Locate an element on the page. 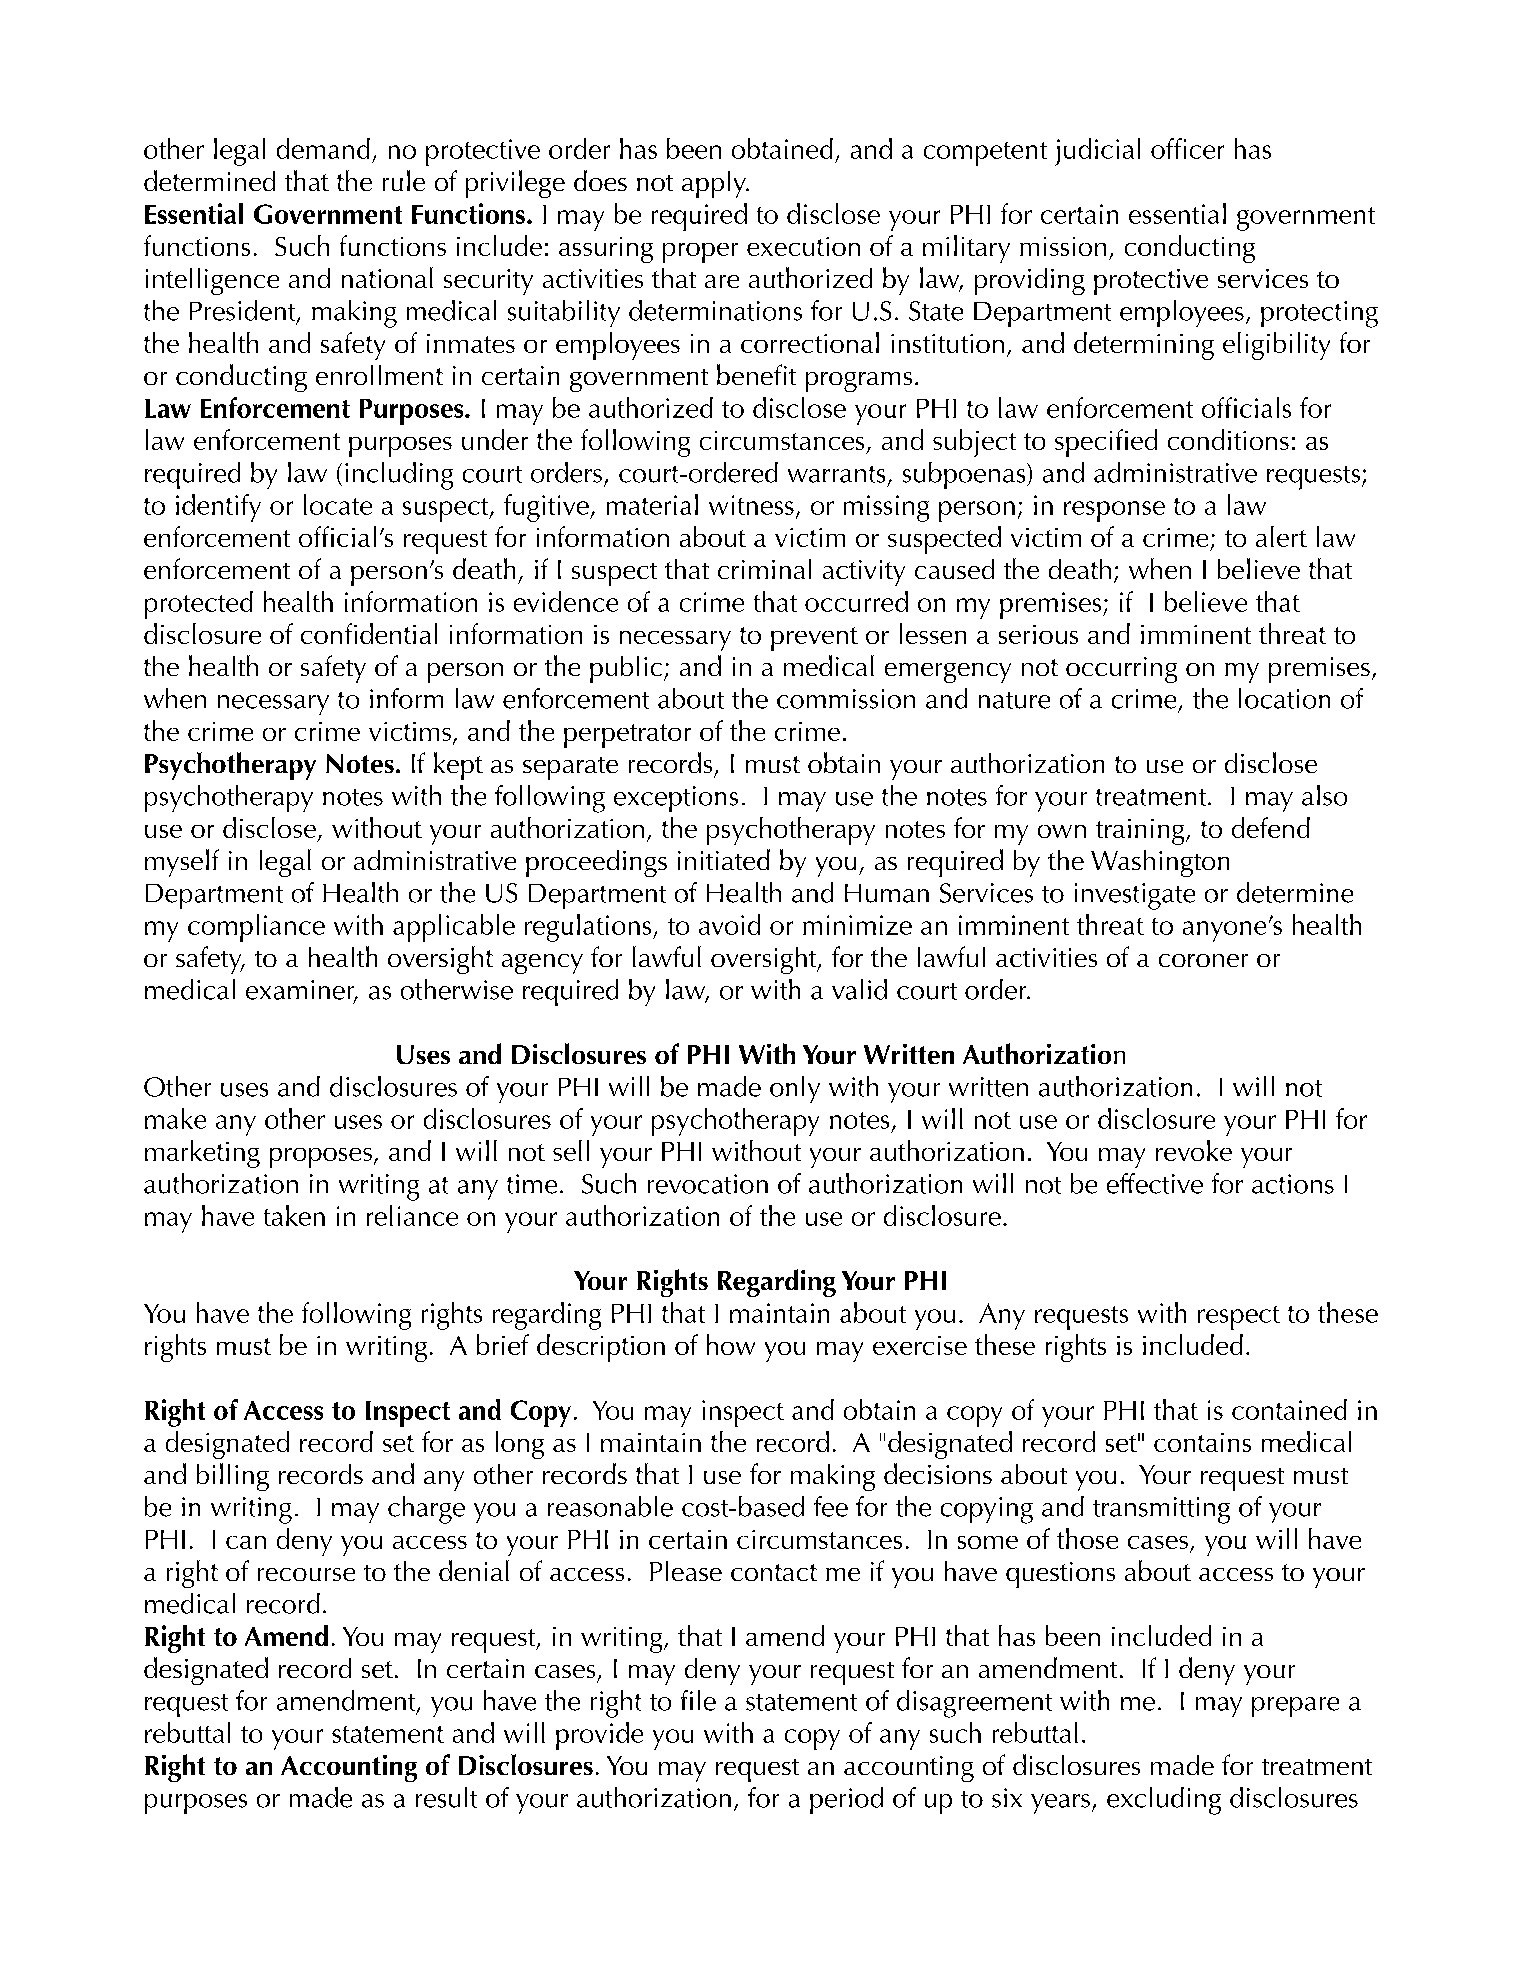 Image resolution: width=1522 pixels, height=1969 pixels. demand is located at coordinates (323, 148).
